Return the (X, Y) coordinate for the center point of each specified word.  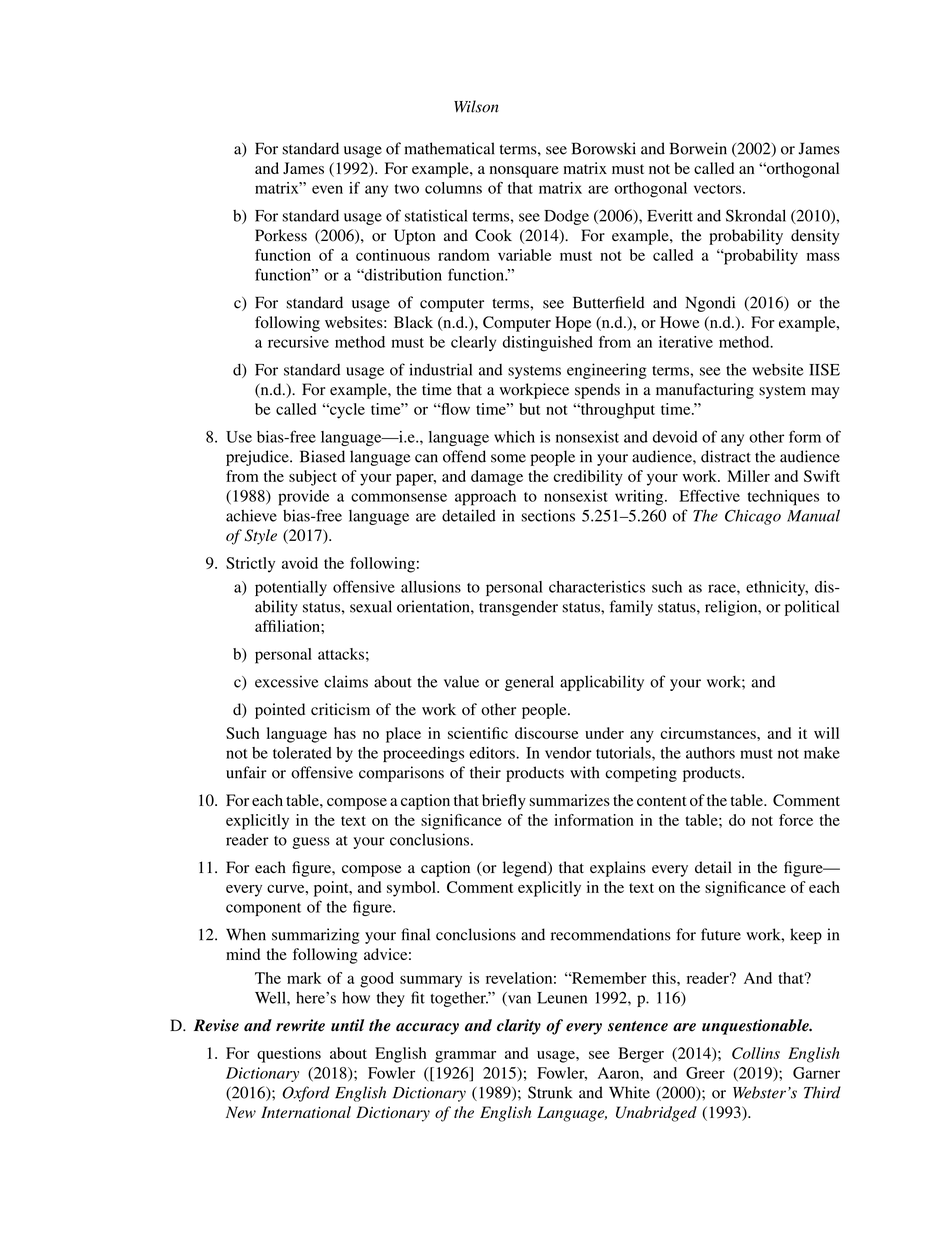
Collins (756, 1053)
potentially (291, 588)
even (327, 189)
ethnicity (777, 588)
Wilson (476, 106)
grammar (465, 1057)
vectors (719, 189)
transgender (518, 608)
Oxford (306, 1094)
